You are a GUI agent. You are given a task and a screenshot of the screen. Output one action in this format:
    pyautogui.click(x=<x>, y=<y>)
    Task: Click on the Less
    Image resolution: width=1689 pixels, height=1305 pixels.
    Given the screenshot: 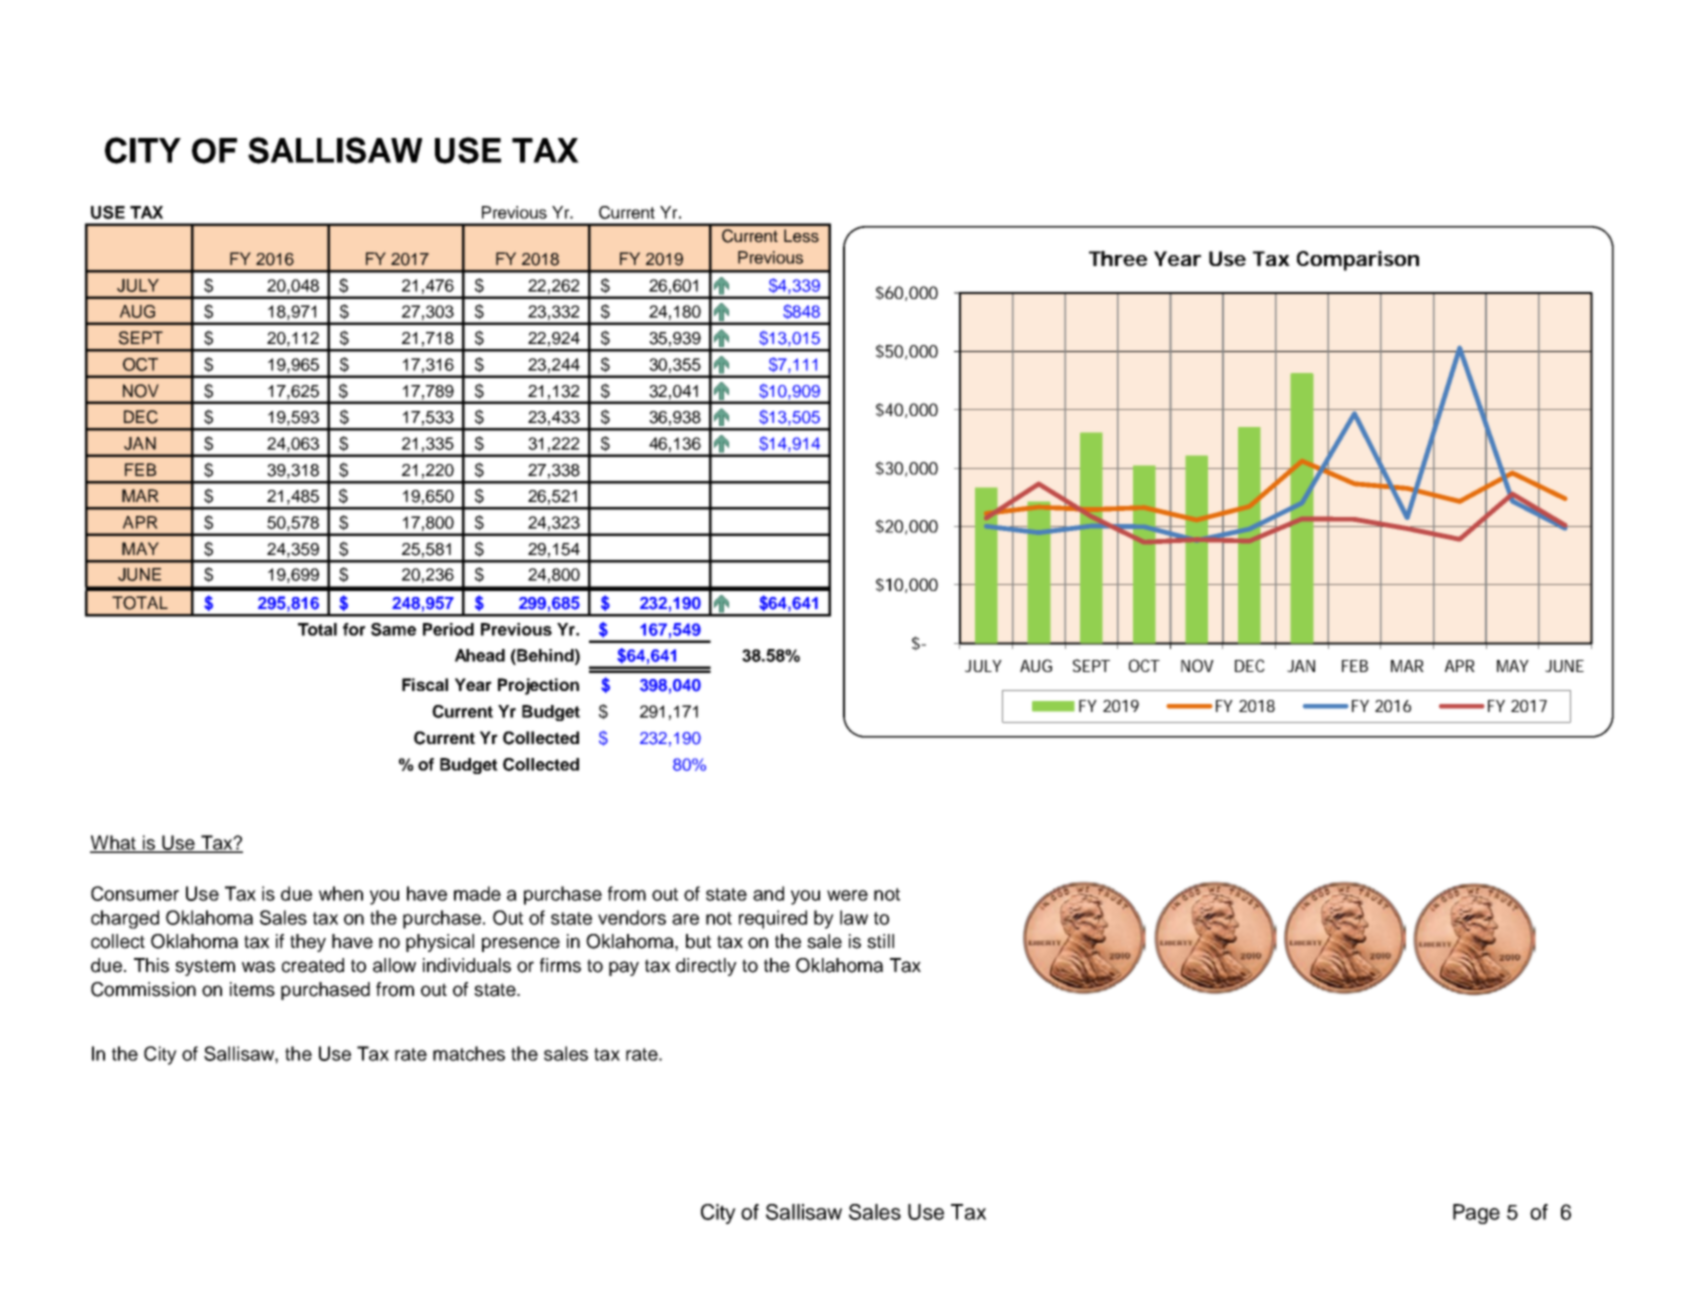 What is the action you would take?
    pyautogui.click(x=801, y=236)
